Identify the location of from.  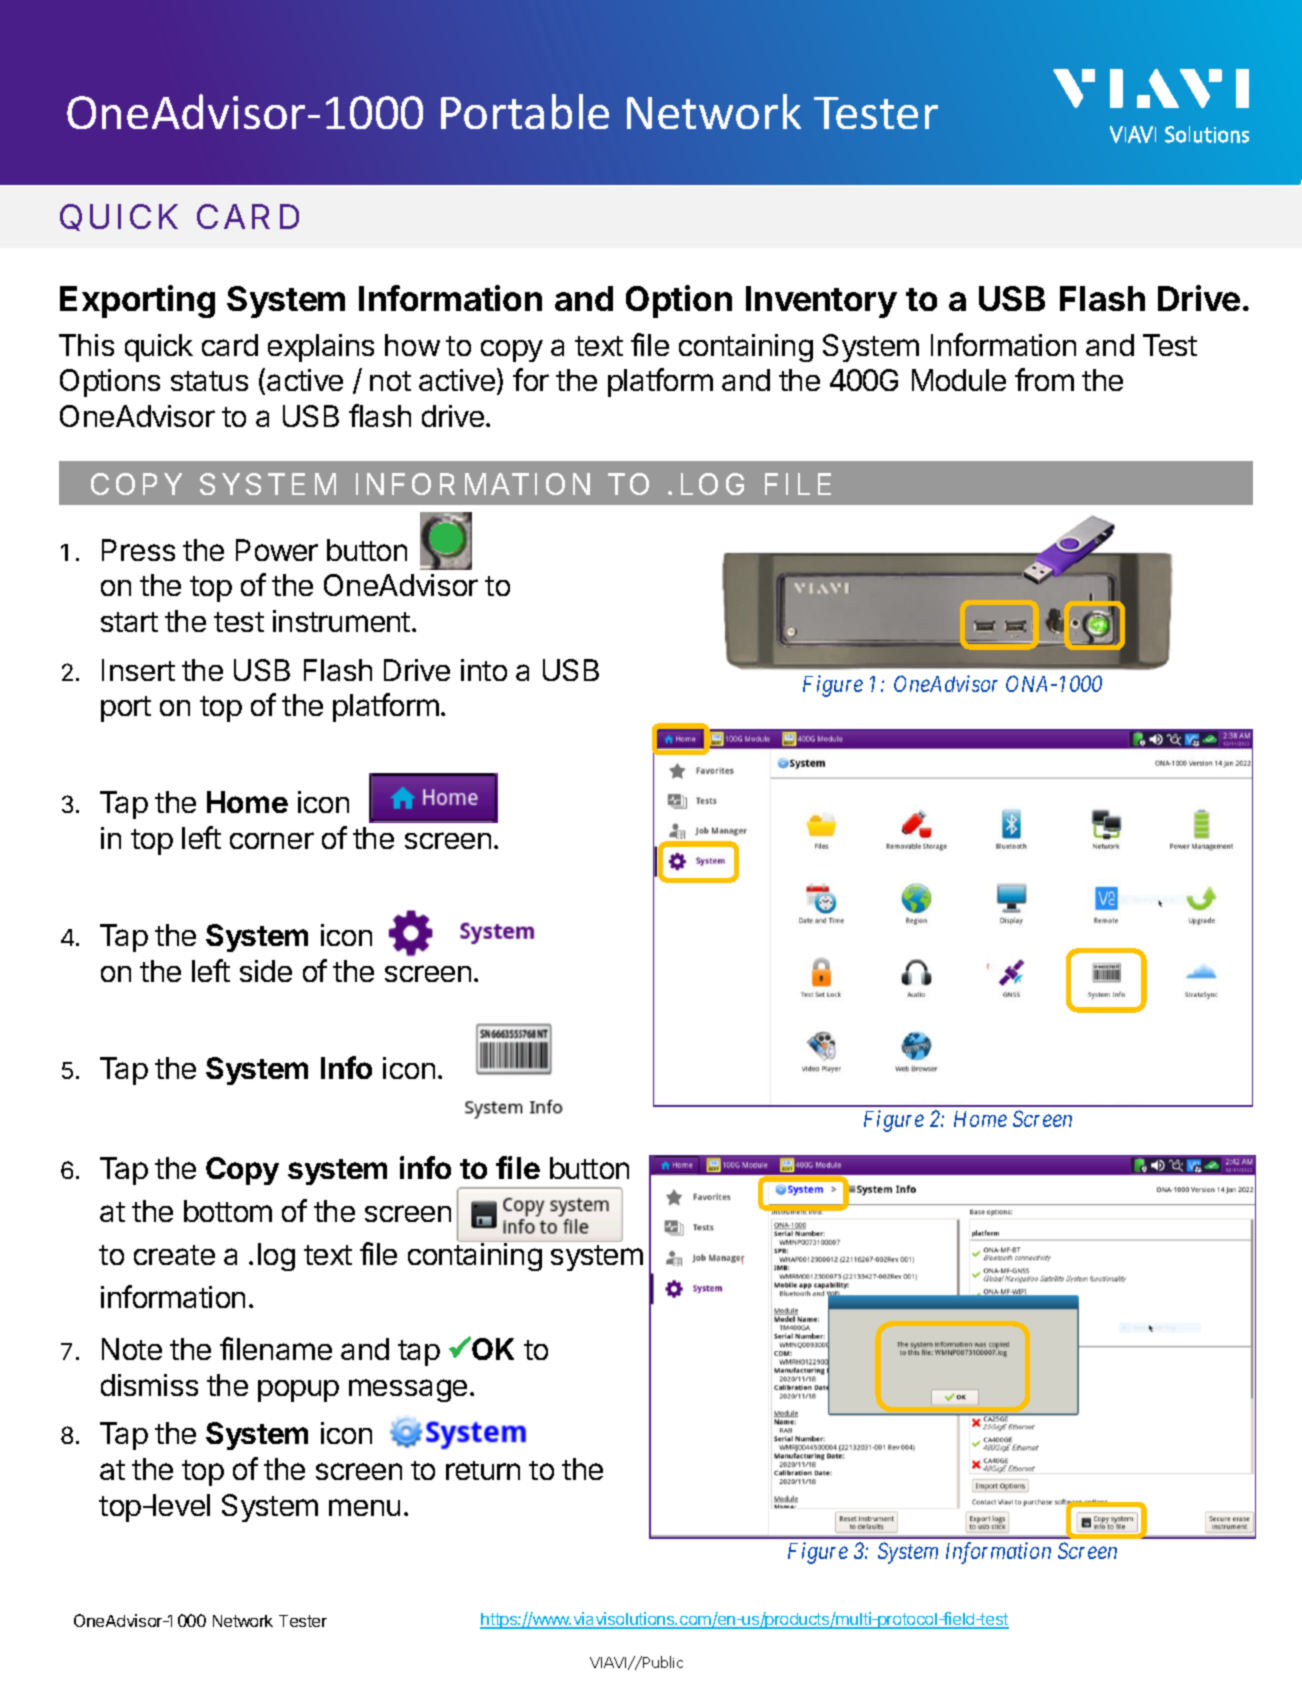
(1044, 379).
